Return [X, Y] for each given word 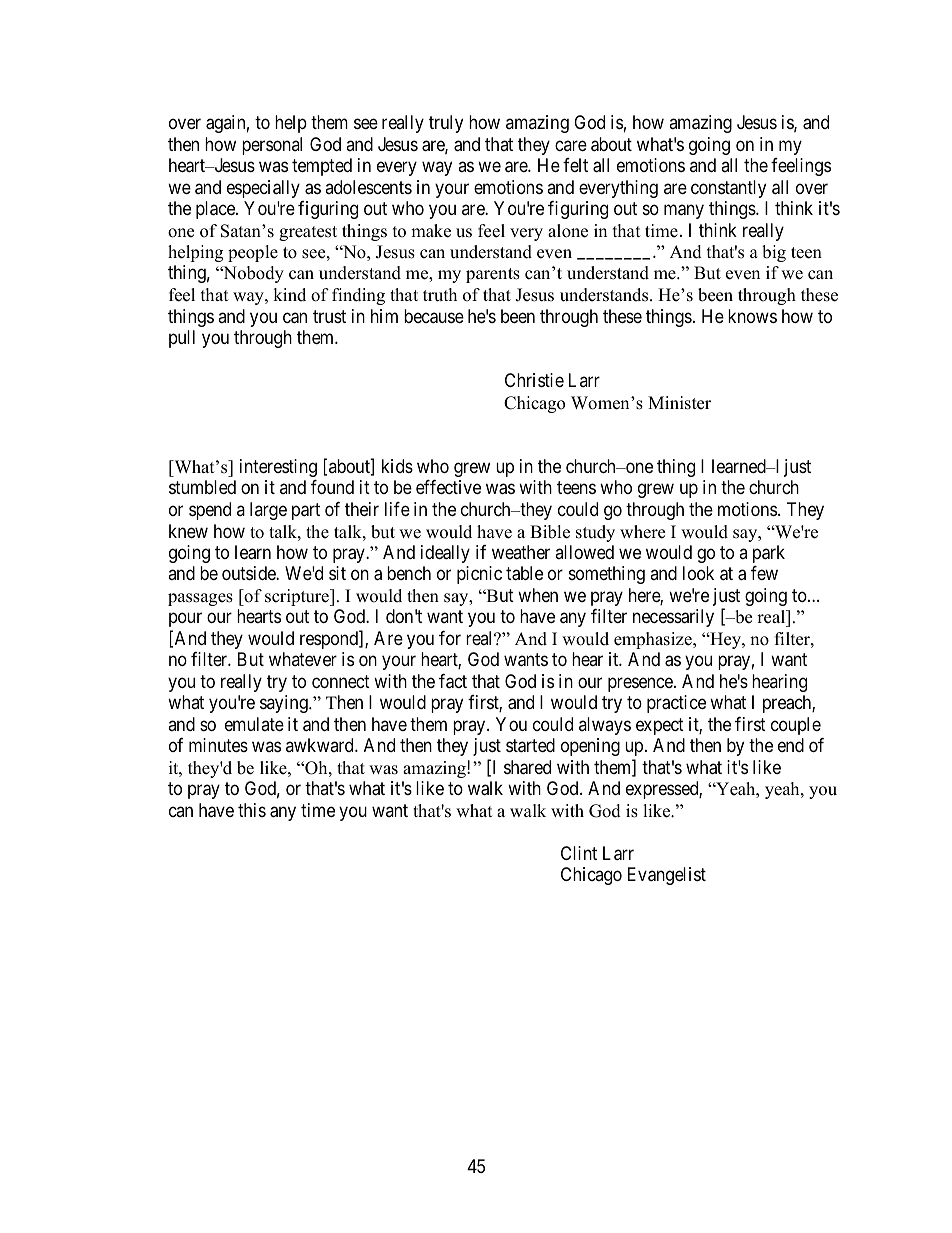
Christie [534, 380]
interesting [278, 468]
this [252, 810]
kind [289, 295]
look [698, 573]
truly [446, 124]
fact [453, 681]
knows [752, 316]
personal [272, 146]
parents [493, 275]
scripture [298, 597]
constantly [728, 189]
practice [676, 704]
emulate [254, 724]
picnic [479, 575]
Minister [679, 403]
